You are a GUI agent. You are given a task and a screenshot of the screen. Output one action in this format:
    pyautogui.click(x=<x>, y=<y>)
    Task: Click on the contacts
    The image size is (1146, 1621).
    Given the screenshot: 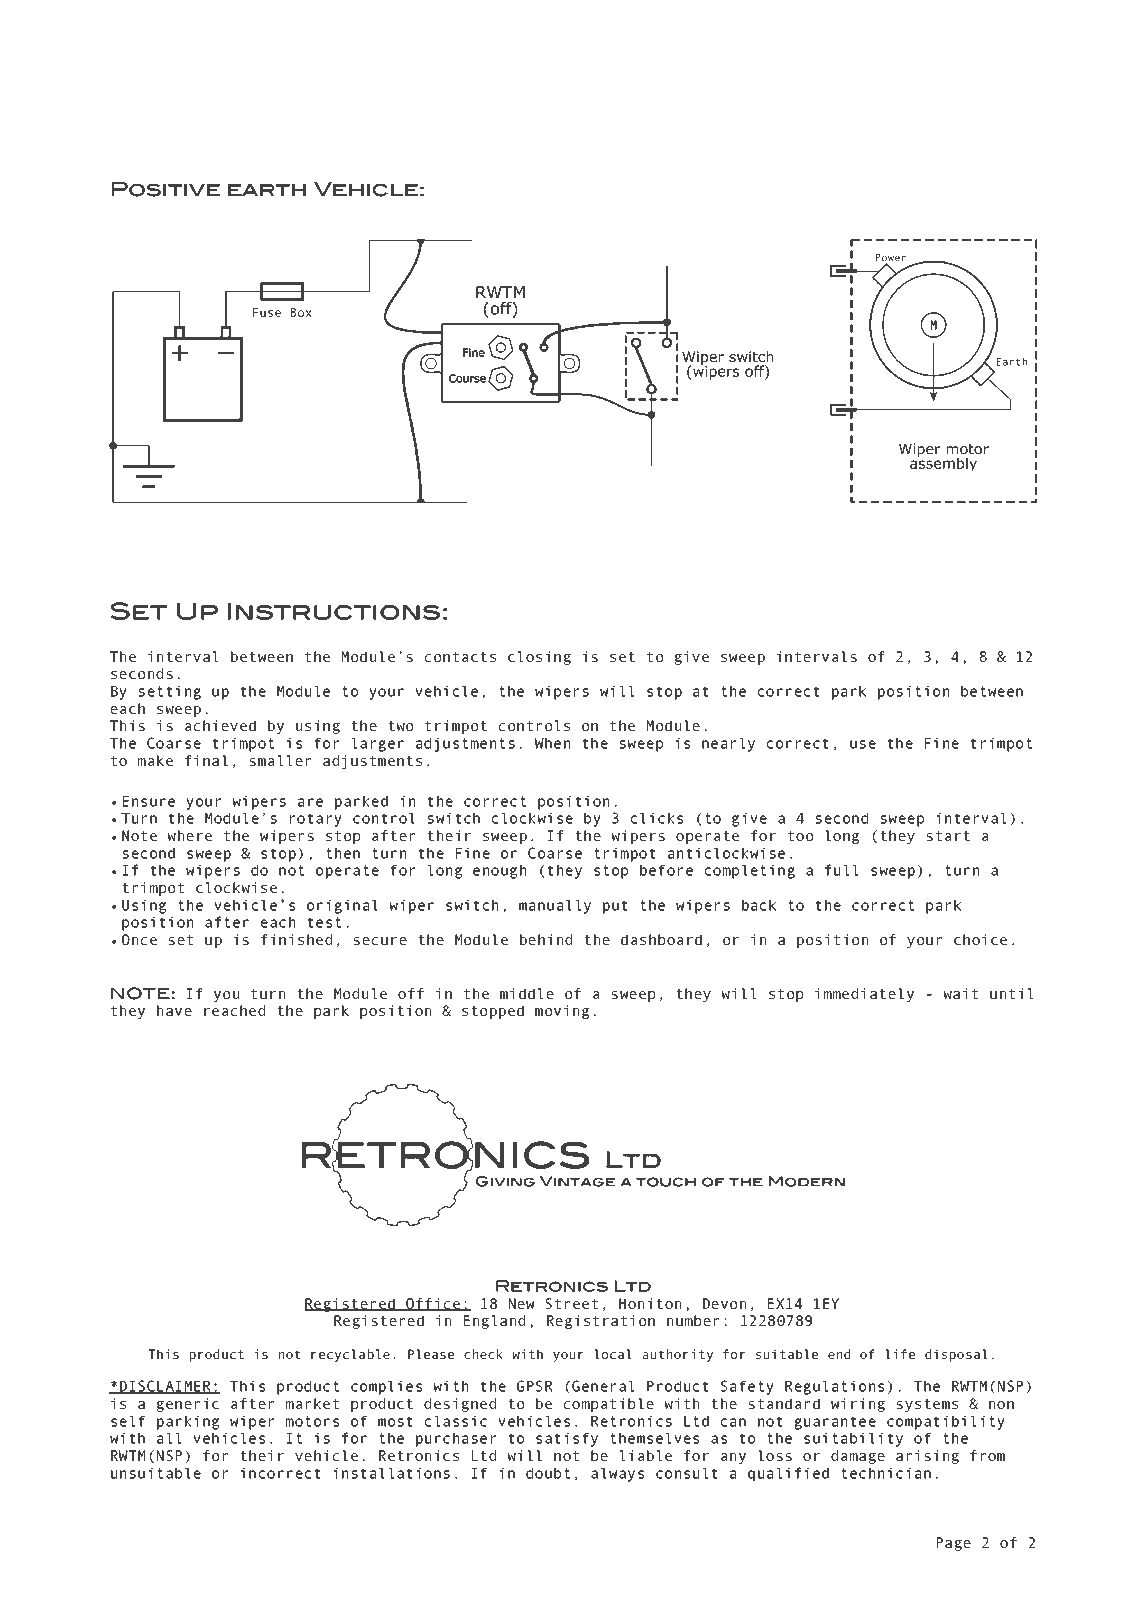 What is the action you would take?
    pyautogui.click(x=460, y=657)
